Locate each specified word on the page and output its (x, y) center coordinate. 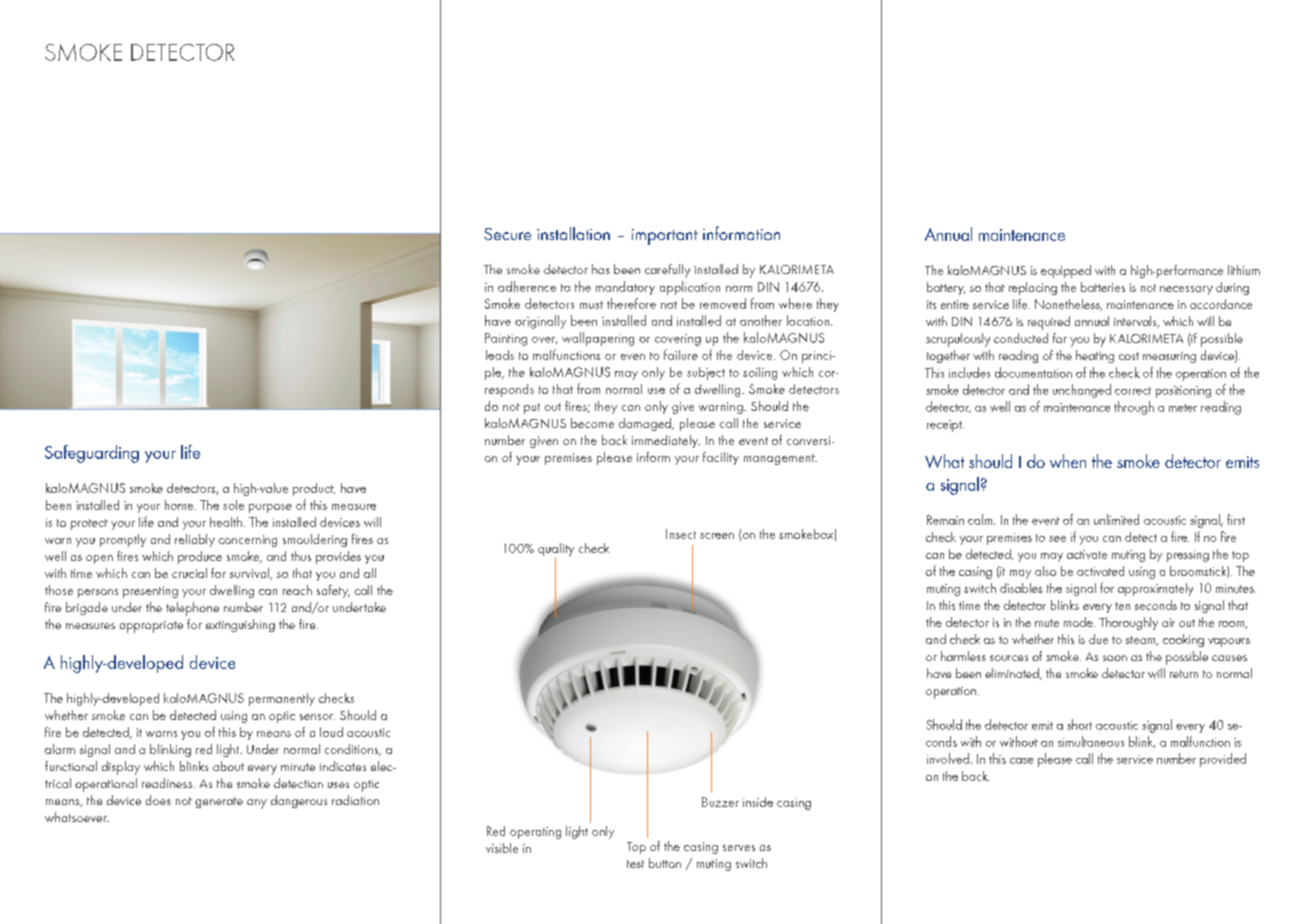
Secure (507, 234)
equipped (1066, 271)
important (665, 237)
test (635, 864)
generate (219, 802)
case (1021, 761)
